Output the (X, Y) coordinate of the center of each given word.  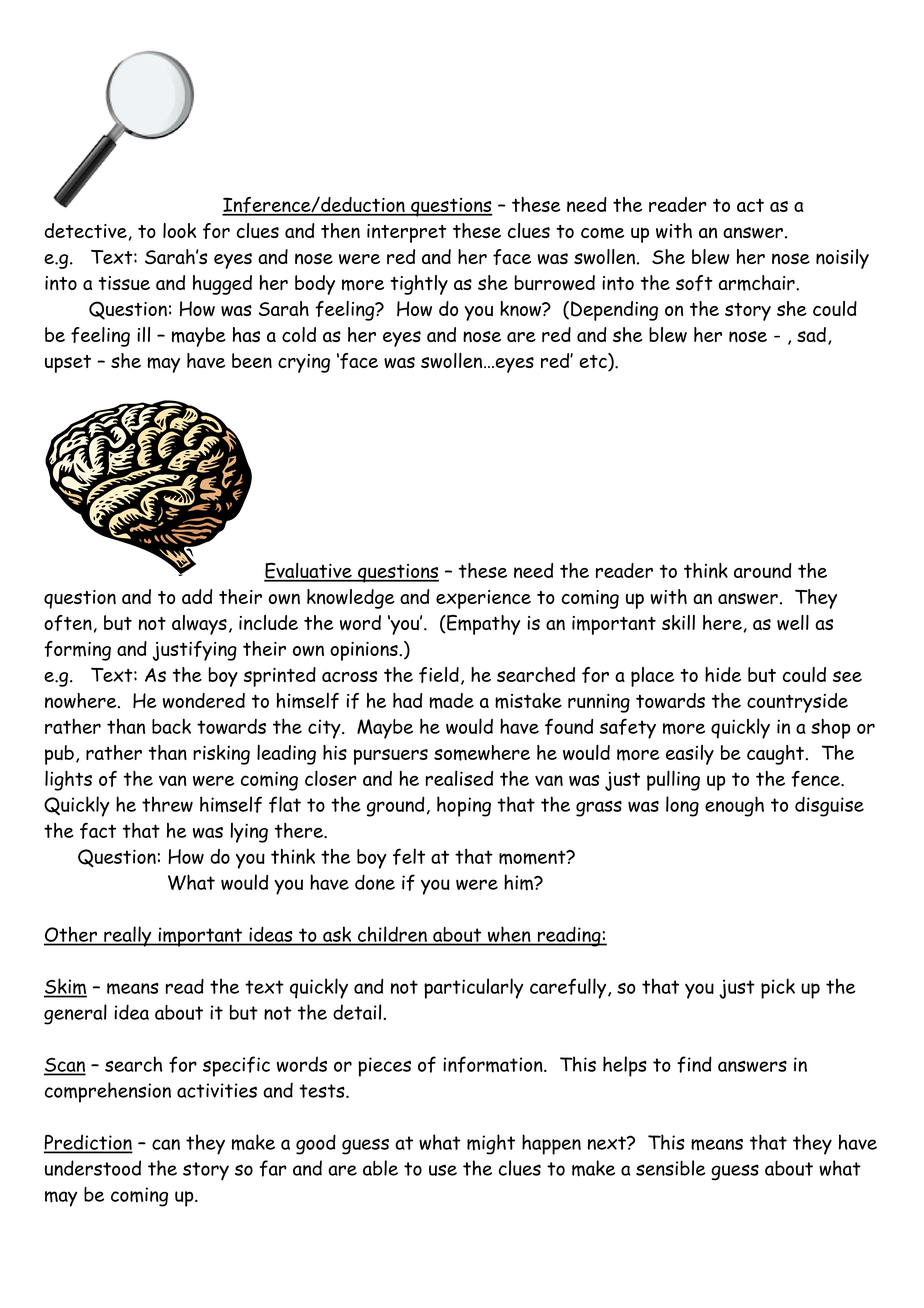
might (491, 1144)
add (197, 596)
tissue (124, 283)
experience (483, 599)
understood (93, 1168)
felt (409, 856)
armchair (758, 283)
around (763, 570)
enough (734, 806)
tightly (419, 285)
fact (98, 830)
